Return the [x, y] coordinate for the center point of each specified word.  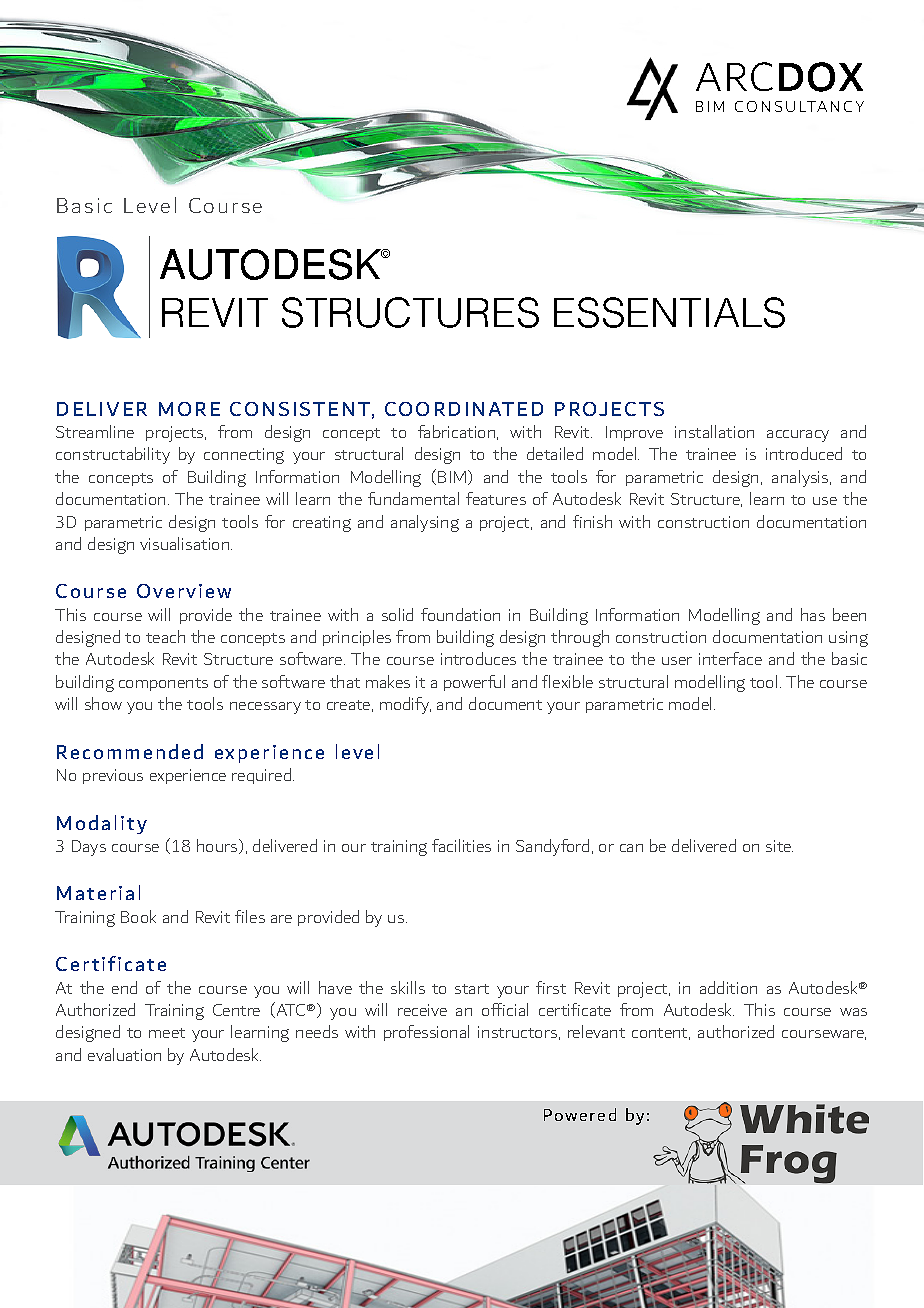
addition [728, 987]
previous [113, 776]
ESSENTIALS [669, 312]
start [472, 989]
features [496, 498]
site [779, 846]
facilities [461, 845]
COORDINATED [464, 409]
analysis [801, 478]
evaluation [124, 1054]
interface [730, 658]
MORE [189, 409]
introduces [478, 658]
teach [165, 636]
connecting [244, 456]
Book [138, 916]
